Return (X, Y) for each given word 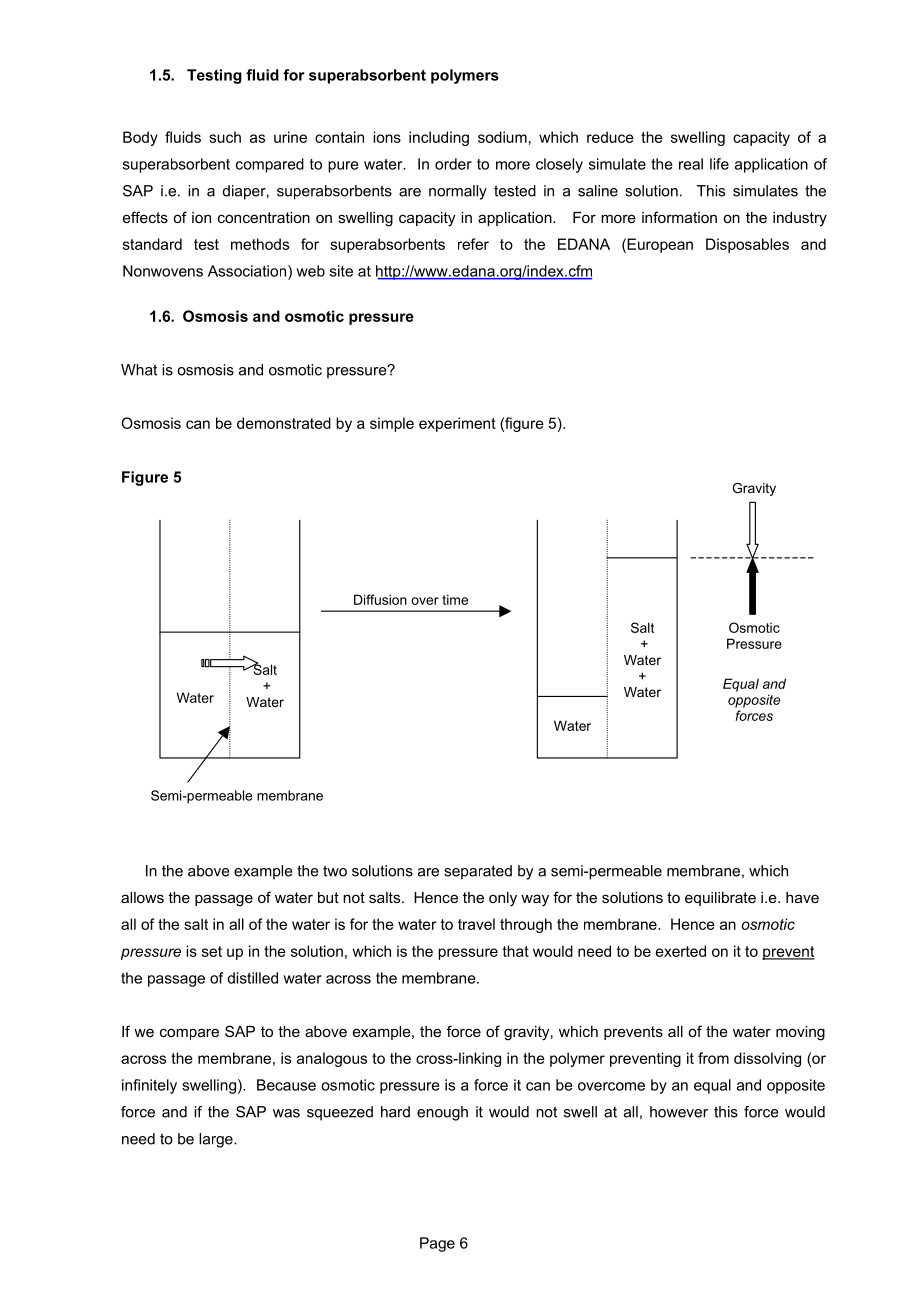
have (802, 897)
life (719, 164)
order (453, 164)
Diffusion (380, 599)
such (225, 137)
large (217, 1140)
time (455, 599)
